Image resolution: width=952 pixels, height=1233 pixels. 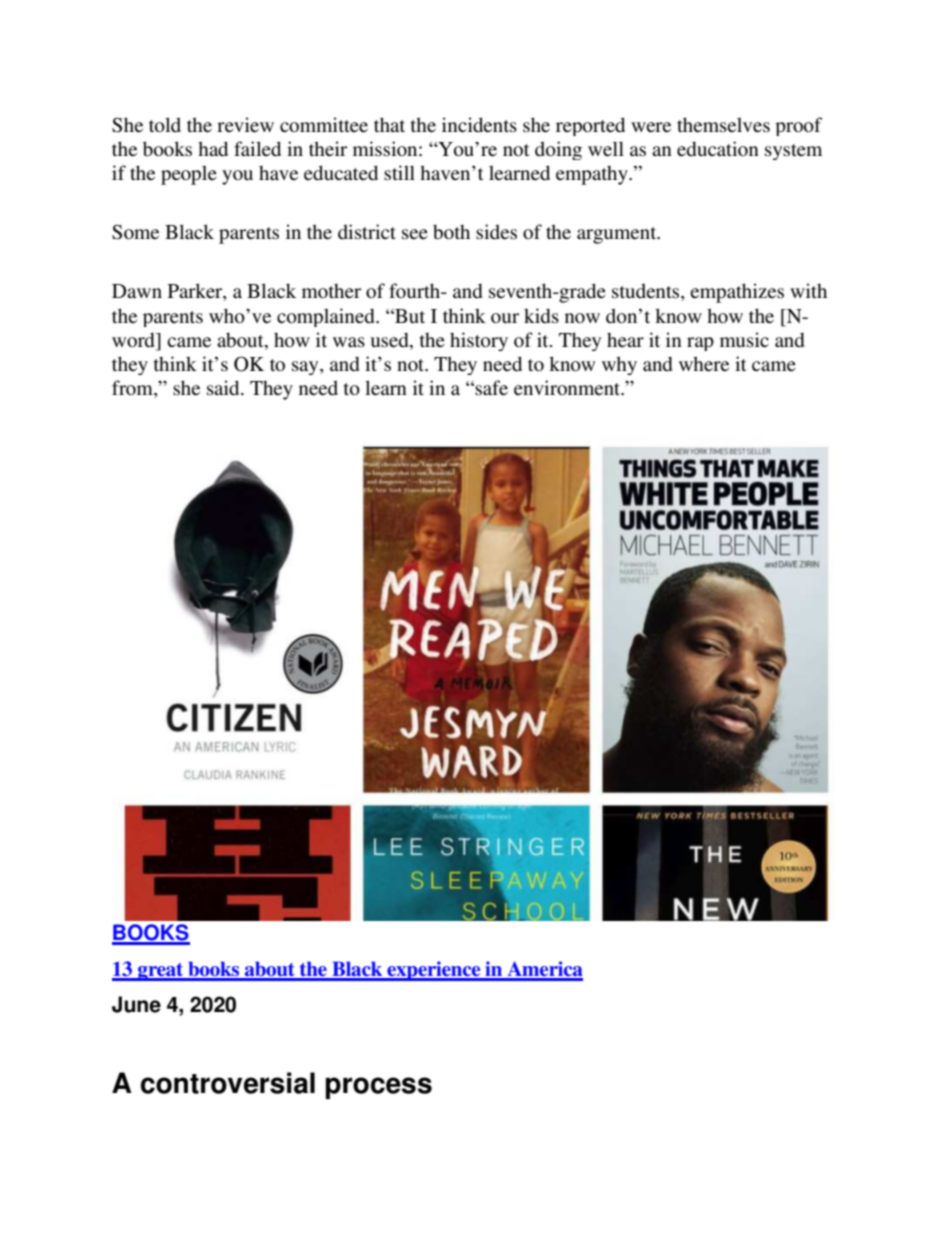 I want to click on experience, so click(x=434, y=971).
